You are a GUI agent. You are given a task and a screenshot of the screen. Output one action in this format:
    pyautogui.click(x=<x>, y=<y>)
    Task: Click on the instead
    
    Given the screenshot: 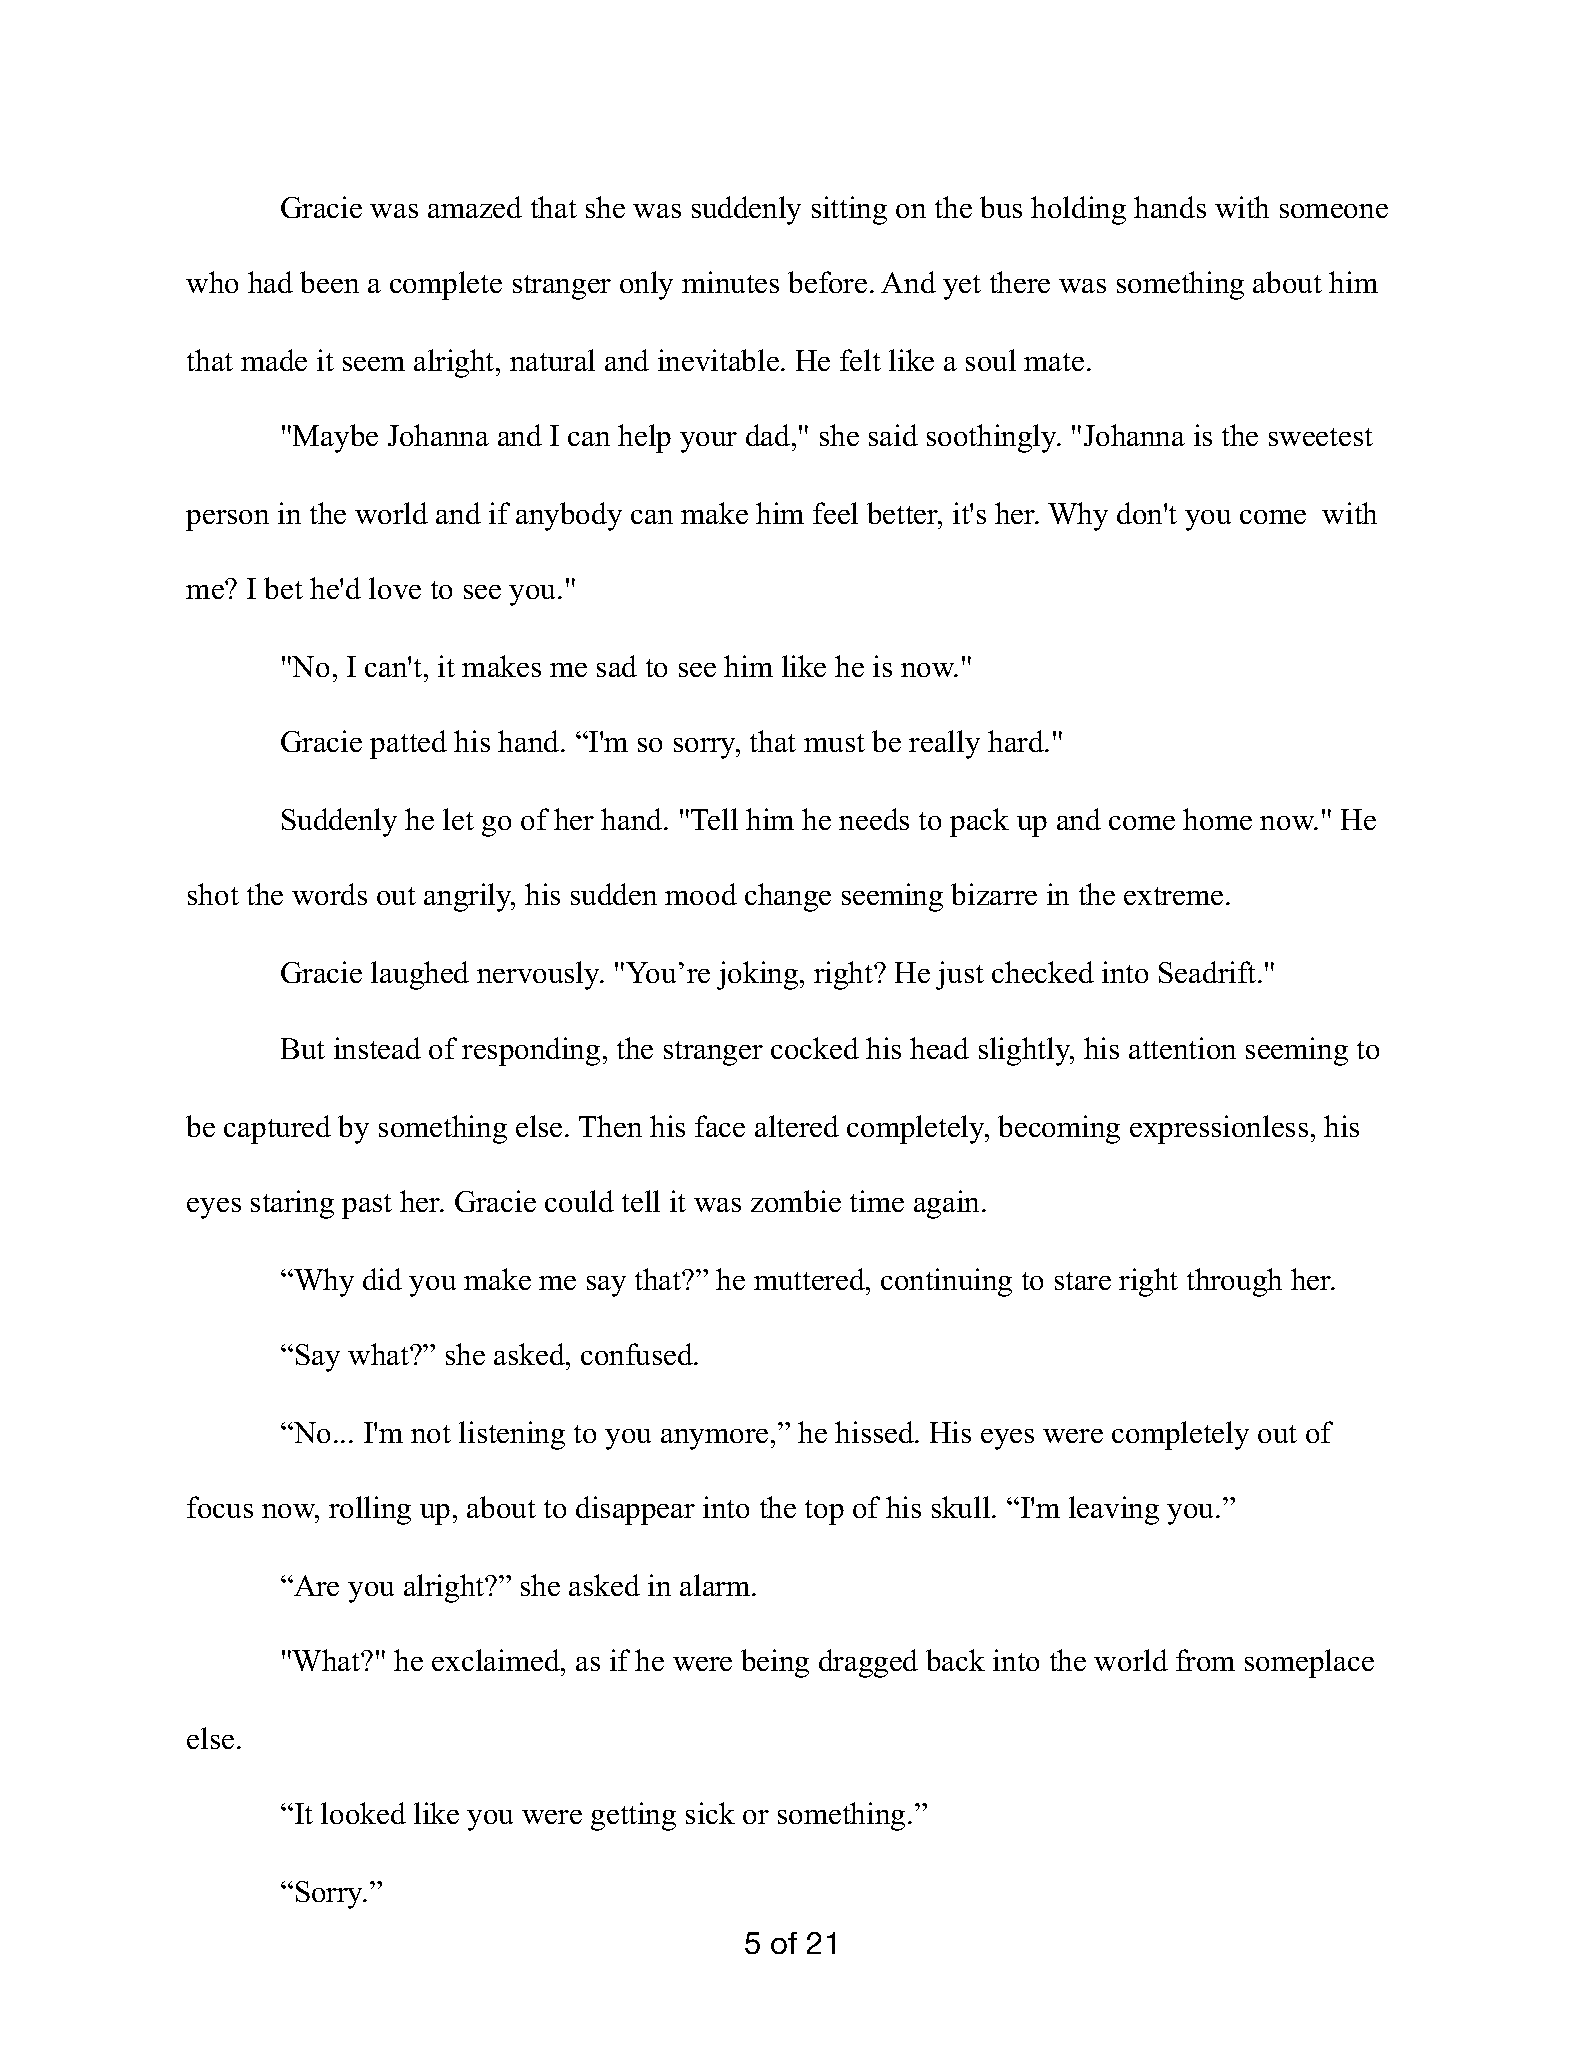 What is the action you would take?
    pyautogui.click(x=377, y=1048)
